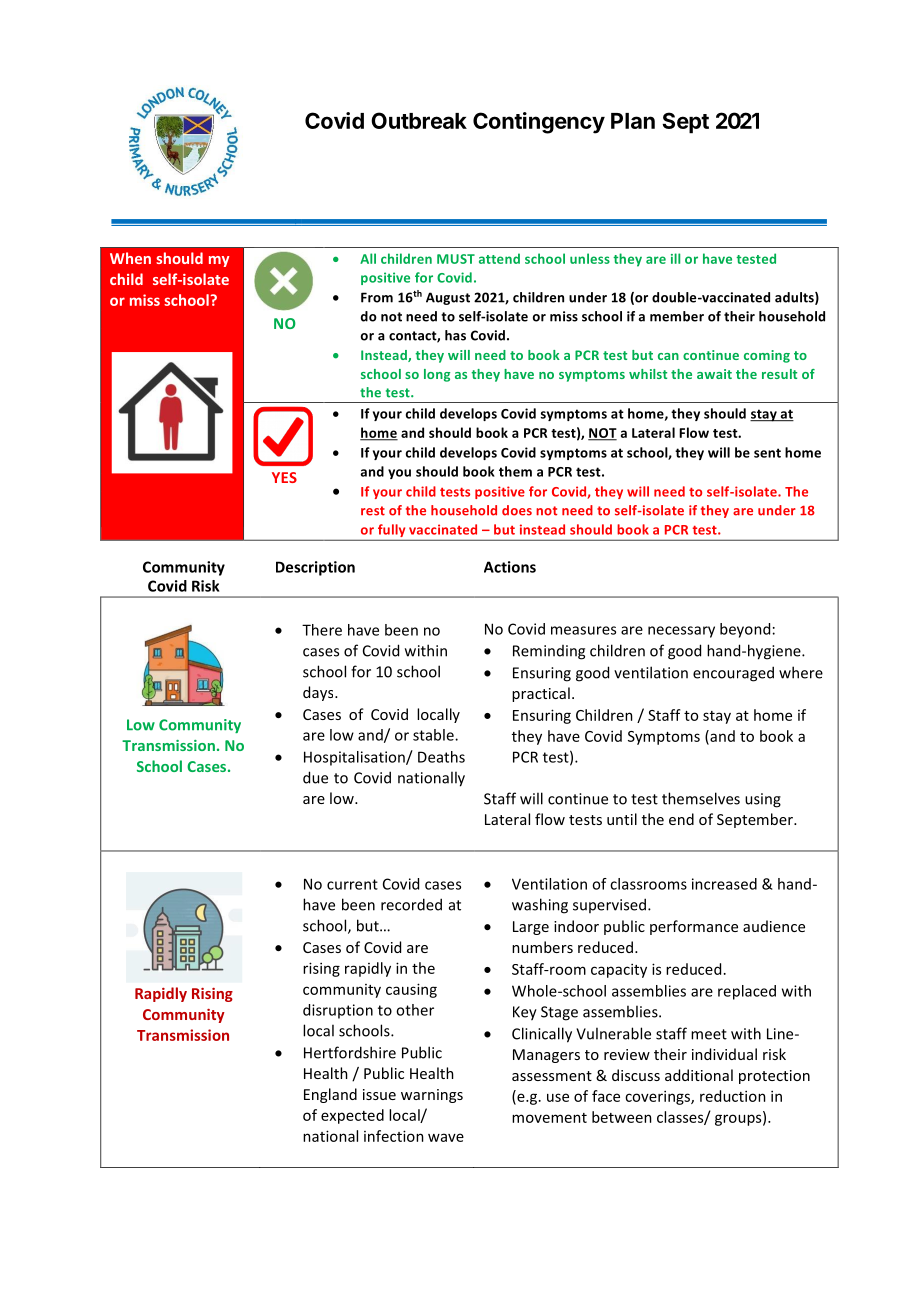  Describe the element at coordinates (455, 335) in the document. I see `has` at that location.
